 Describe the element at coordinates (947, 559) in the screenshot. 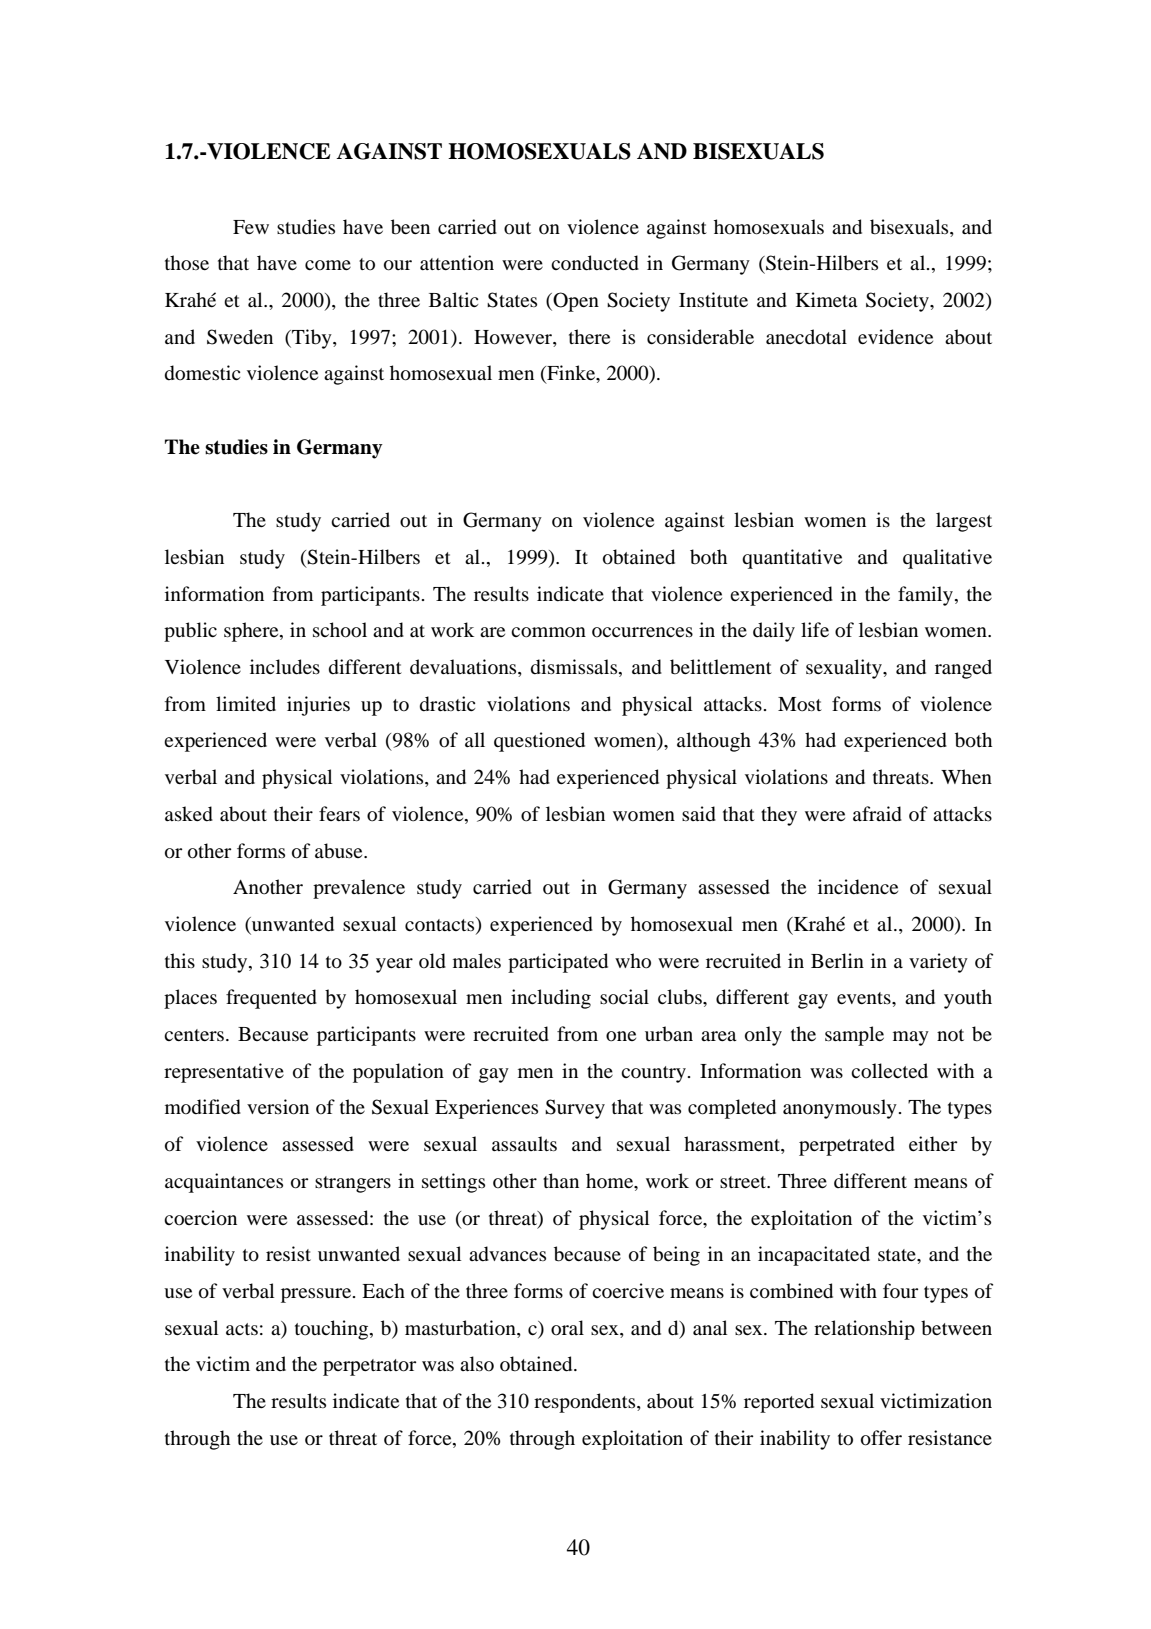

I see `qualitative` at that location.
